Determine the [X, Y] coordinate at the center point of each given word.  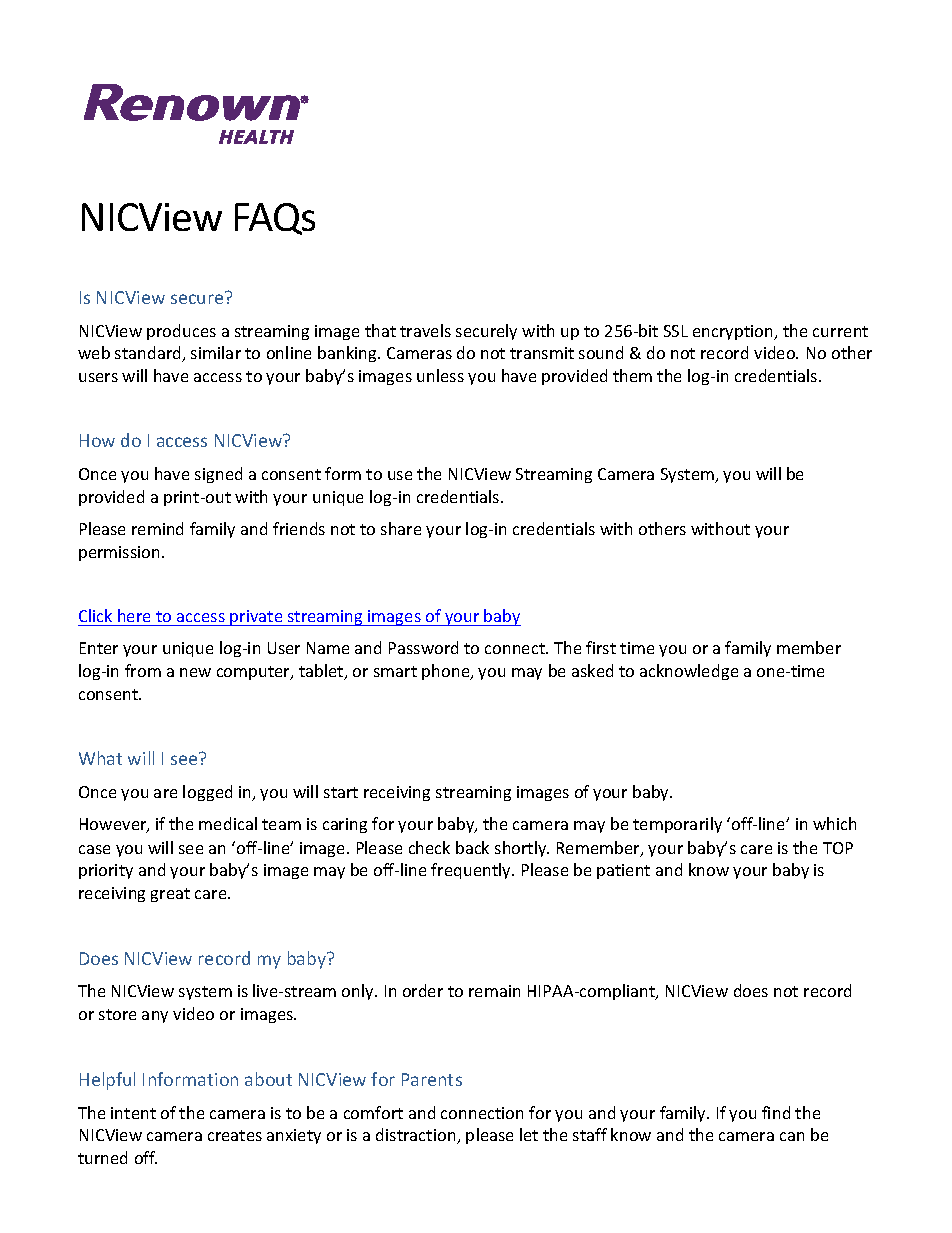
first [601, 647]
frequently [472, 871]
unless [440, 375]
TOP [838, 848]
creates [235, 1135]
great [170, 895]
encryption [734, 332]
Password [423, 647]
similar [216, 352]
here [134, 615]
